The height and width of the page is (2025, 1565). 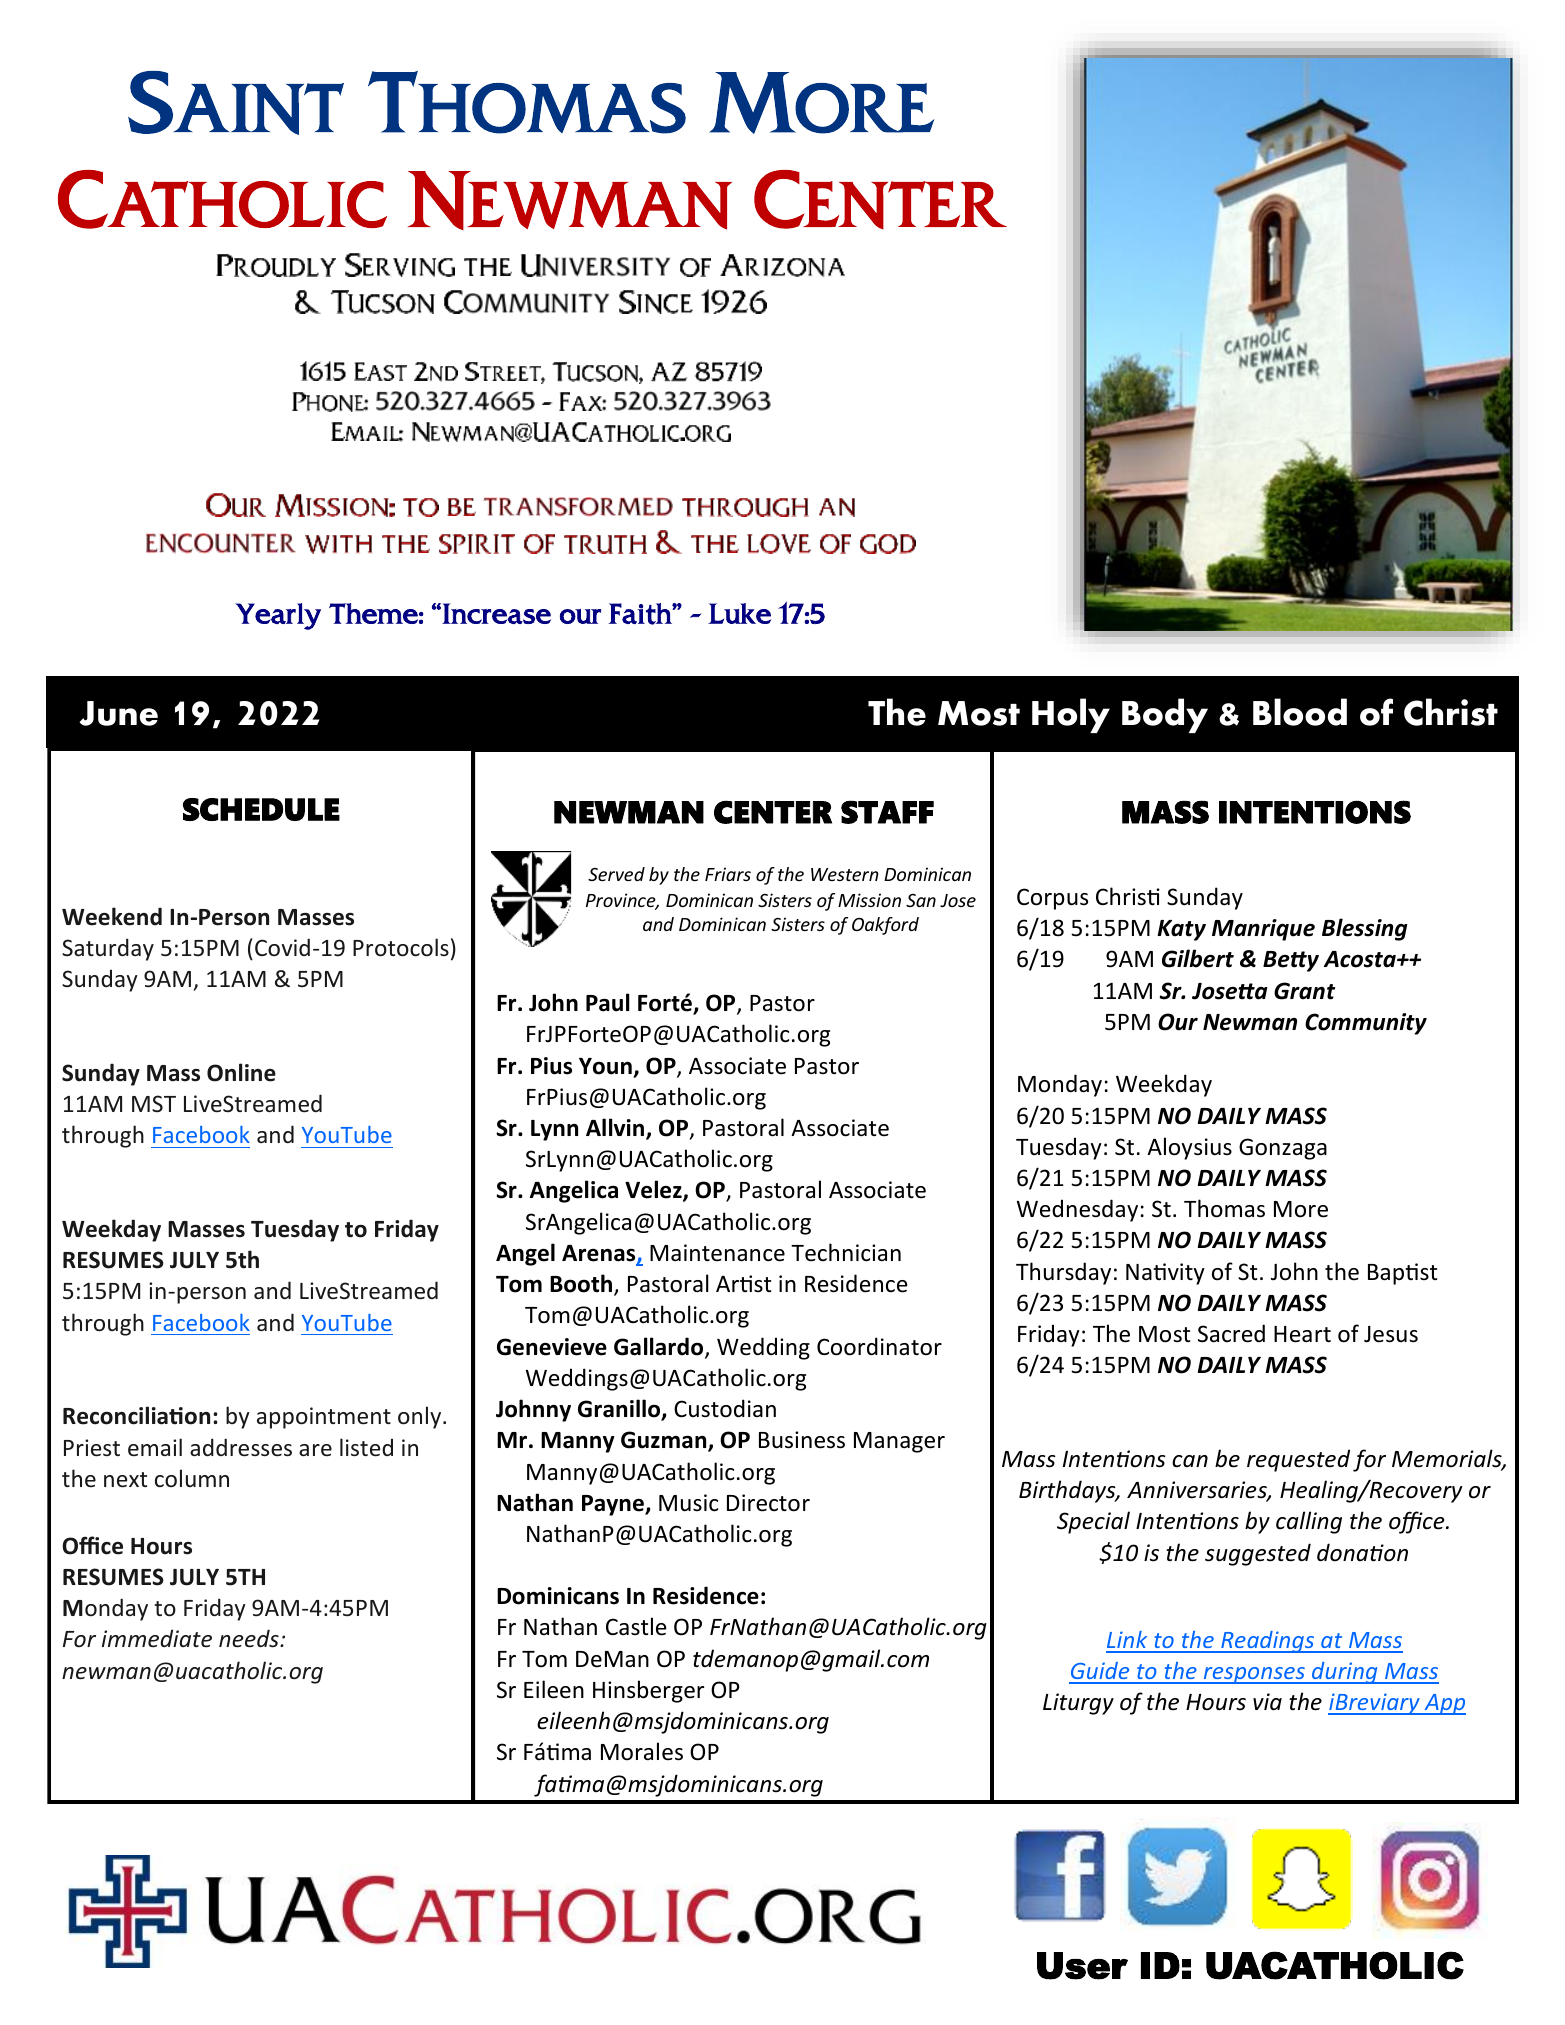 What do you see at coordinates (192, 1478) in the page?
I see `column` at bounding box center [192, 1478].
